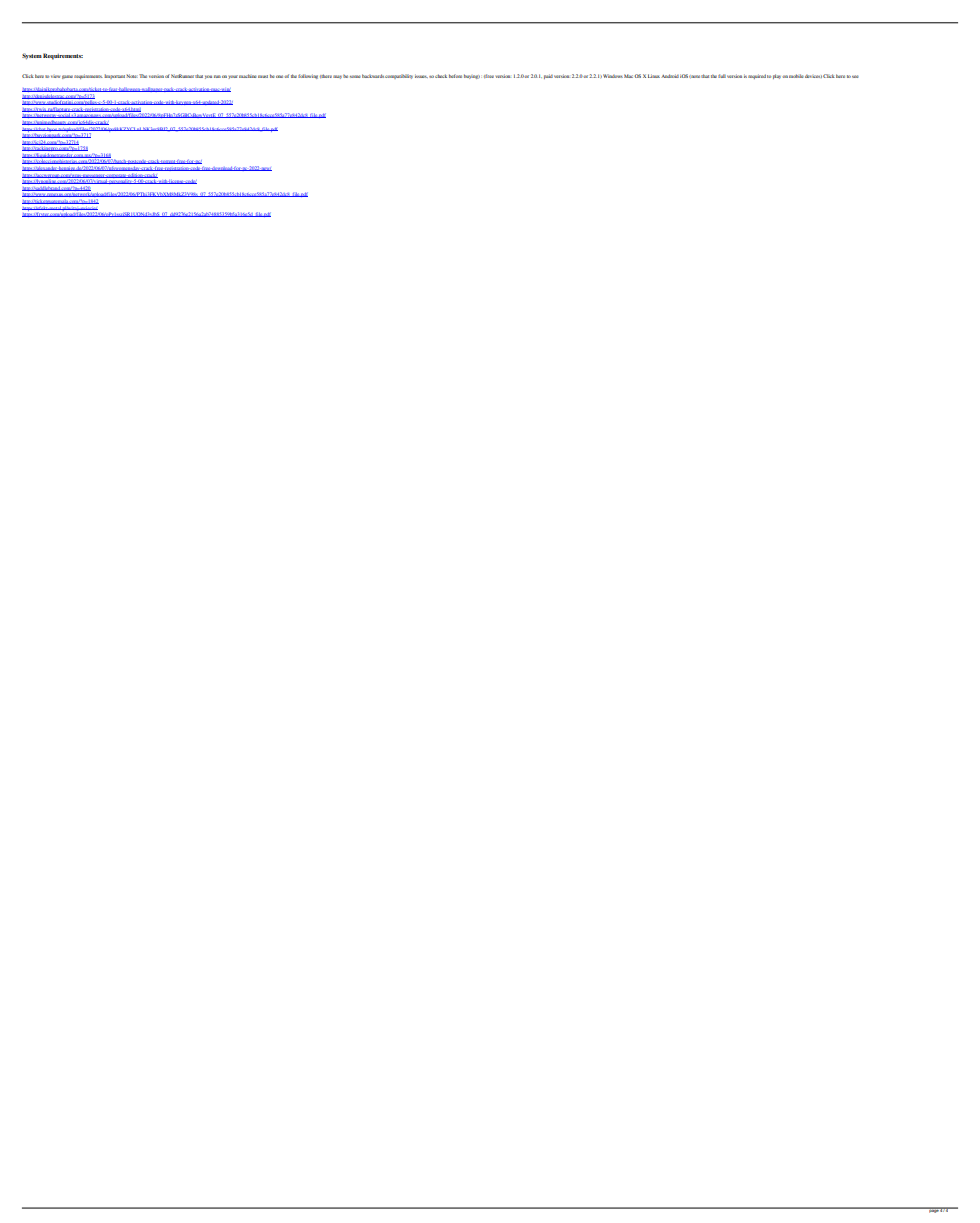  Describe the element at coordinates (455, 76) in the page. I see `before` at that location.
